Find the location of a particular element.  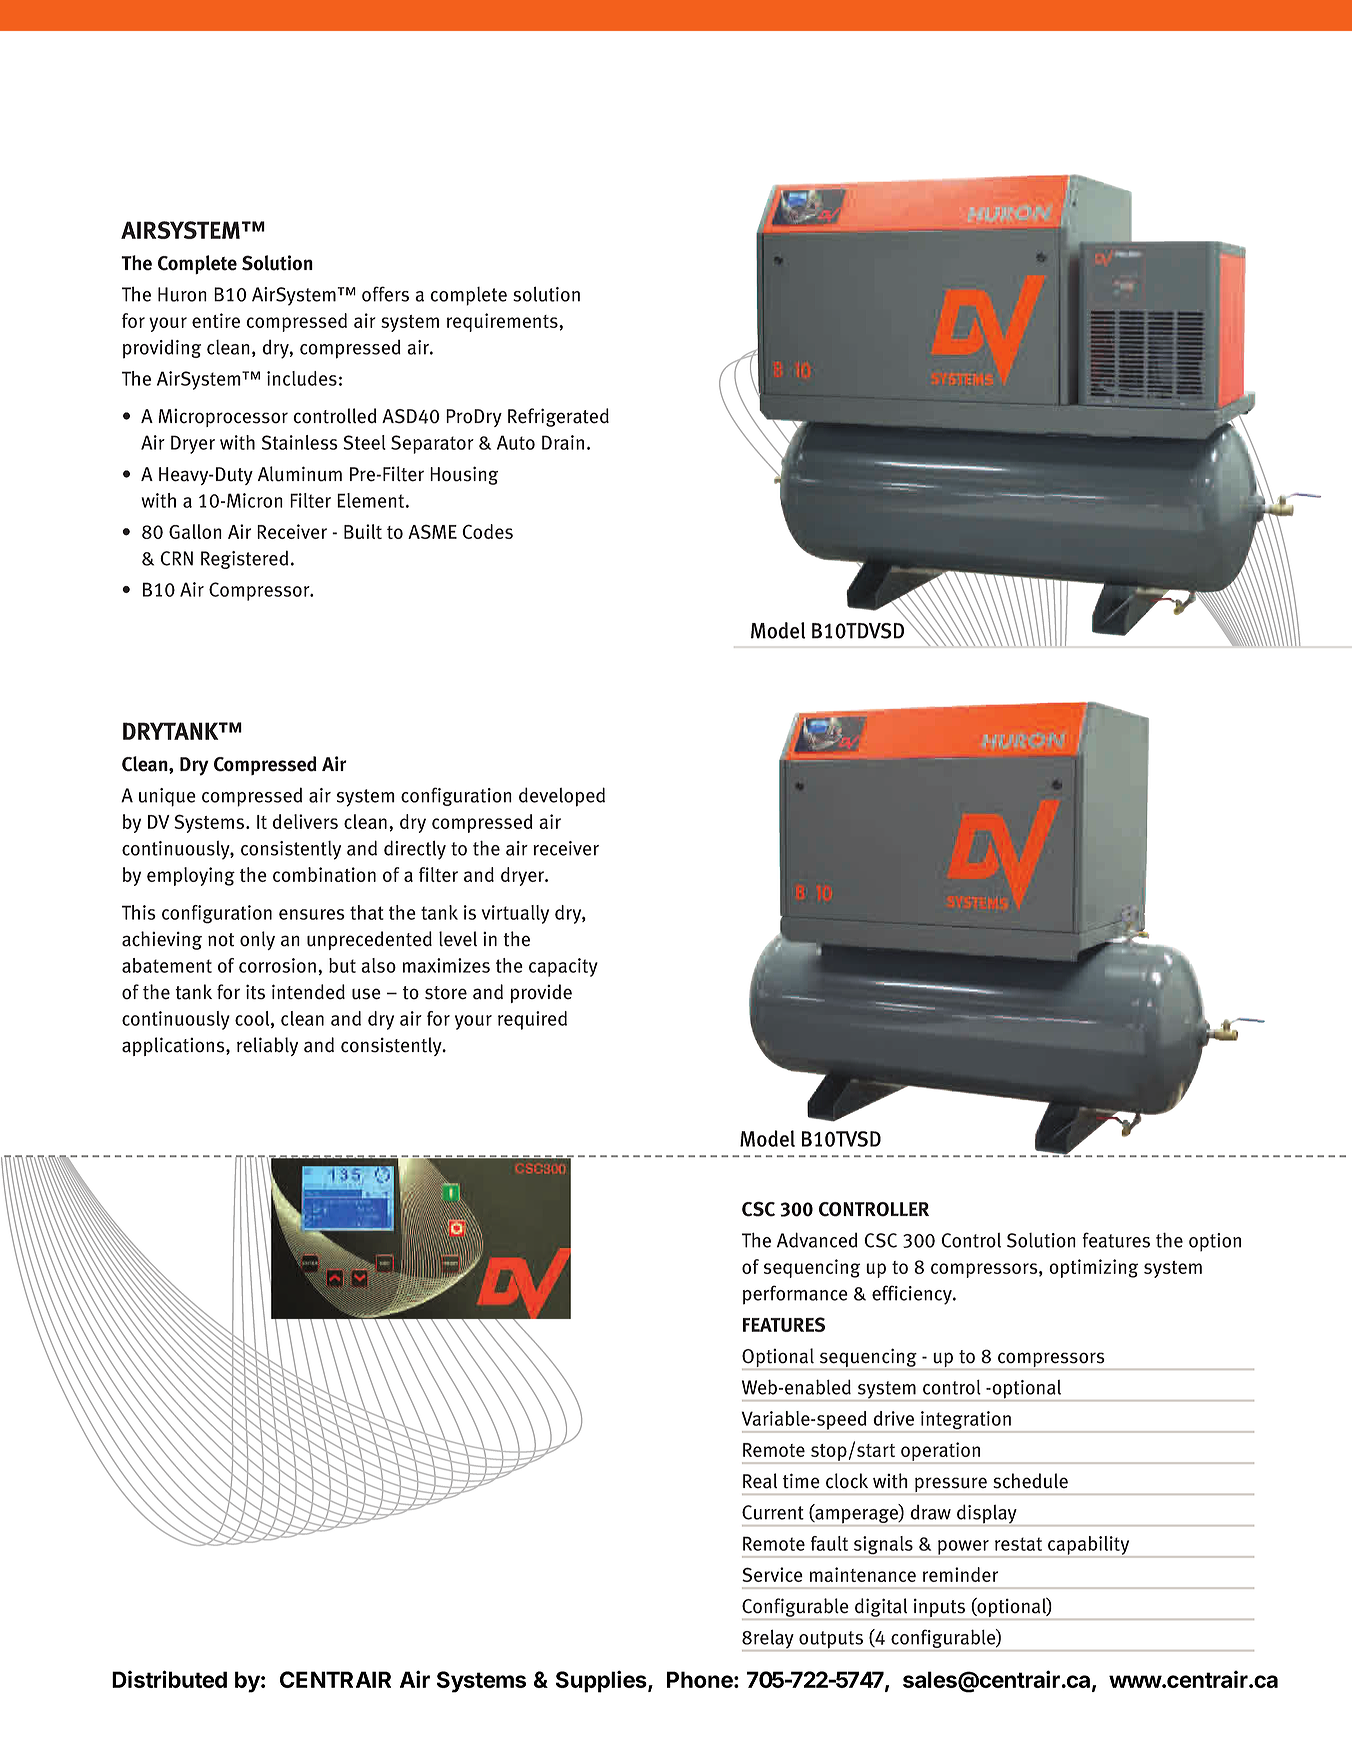

Distributed is located at coordinates (169, 1679).
